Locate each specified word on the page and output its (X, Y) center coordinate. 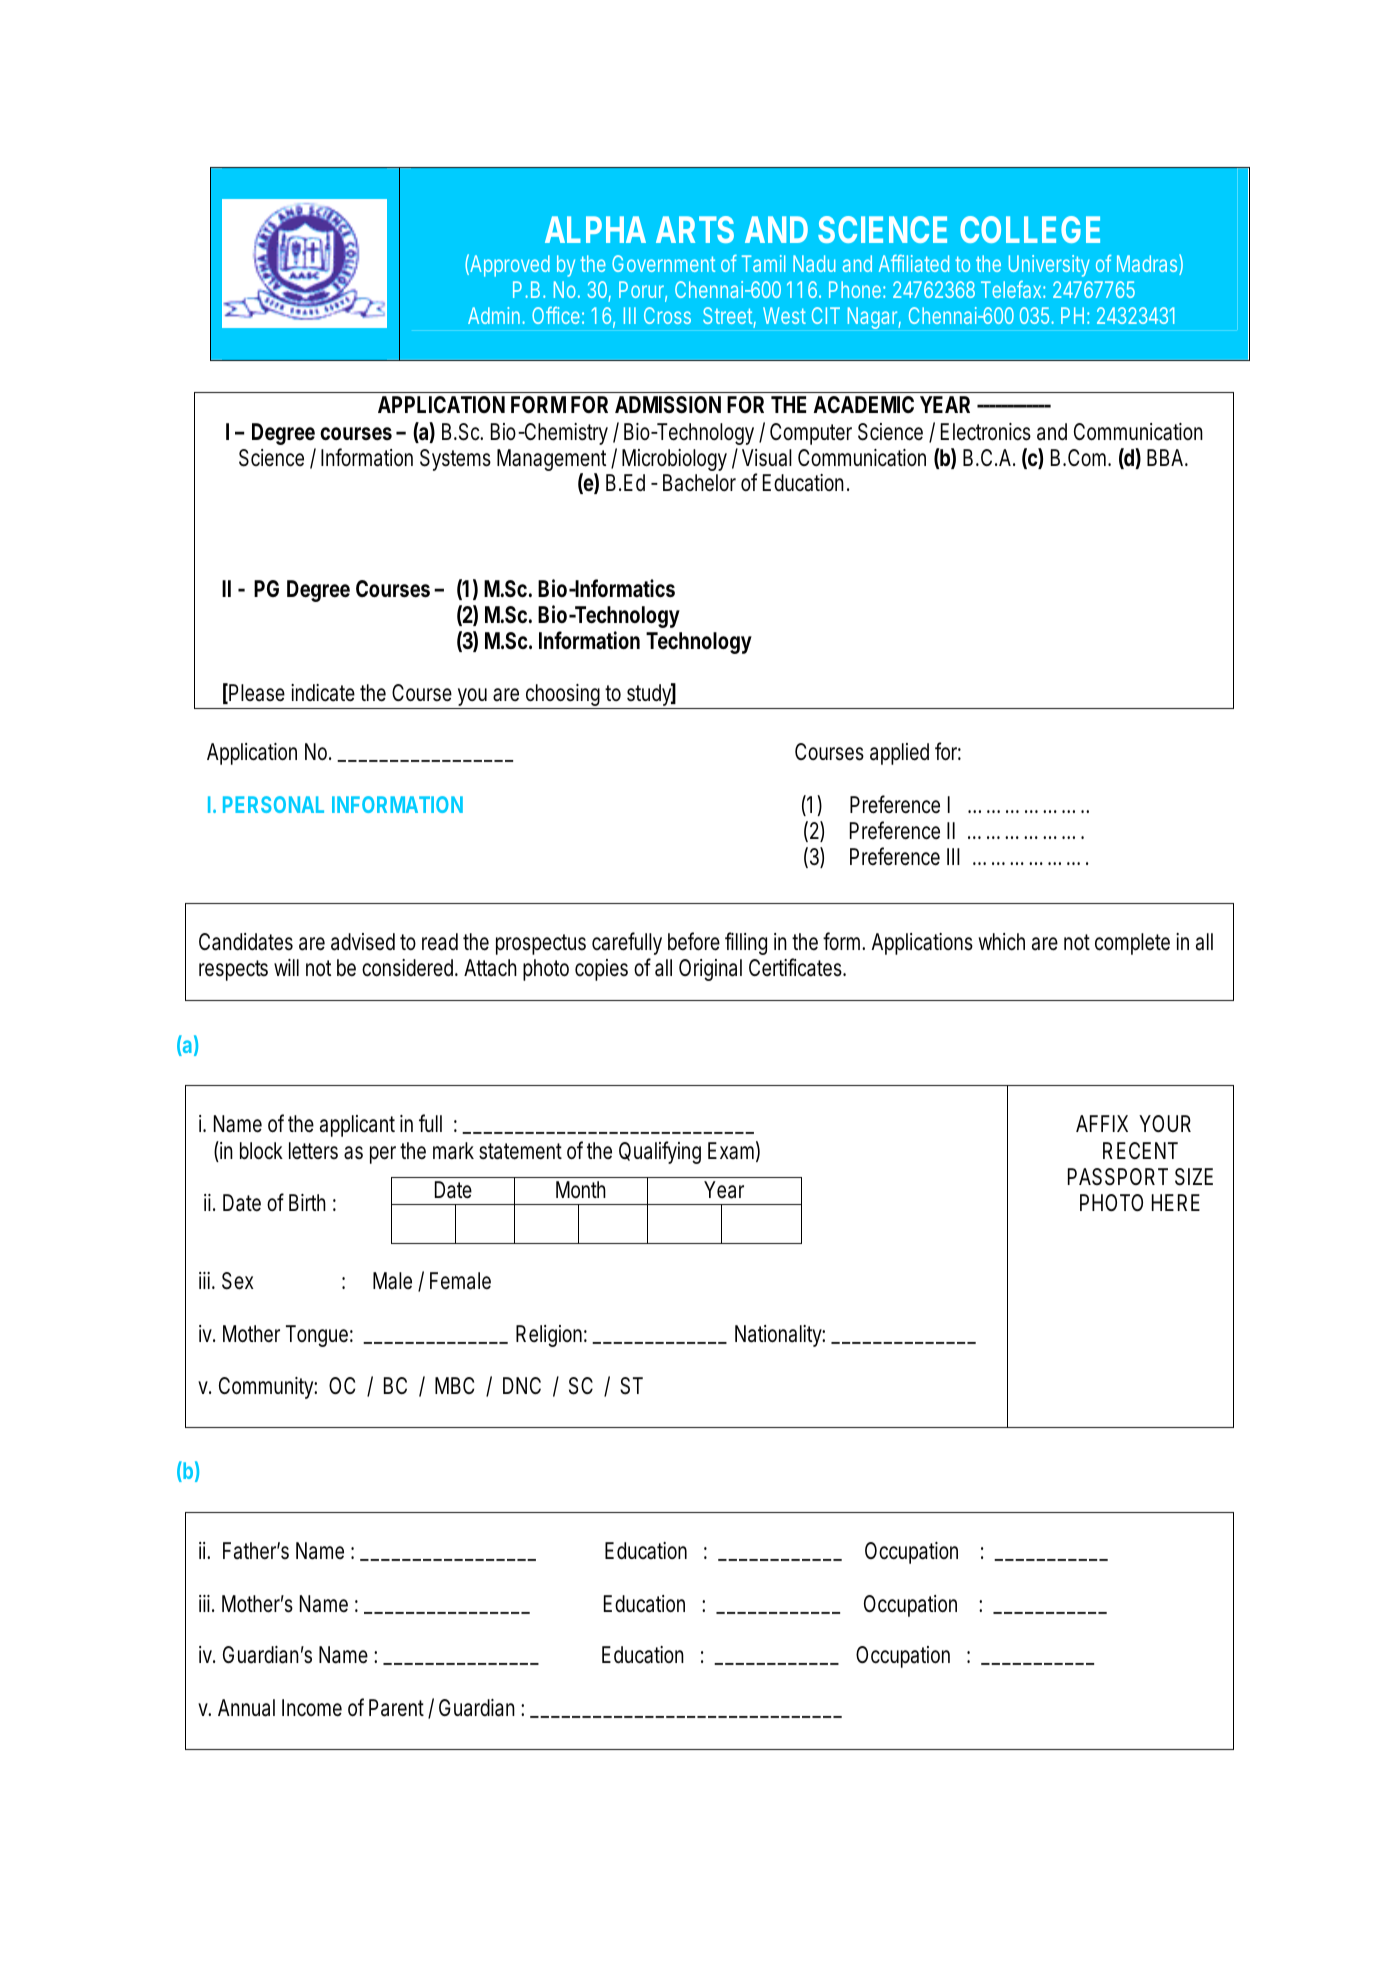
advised (363, 942)
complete (1132, 944)
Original (710, 970)
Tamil (763, 263)
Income (312, 1708)
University (1049, 266)
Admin (494, 315)
